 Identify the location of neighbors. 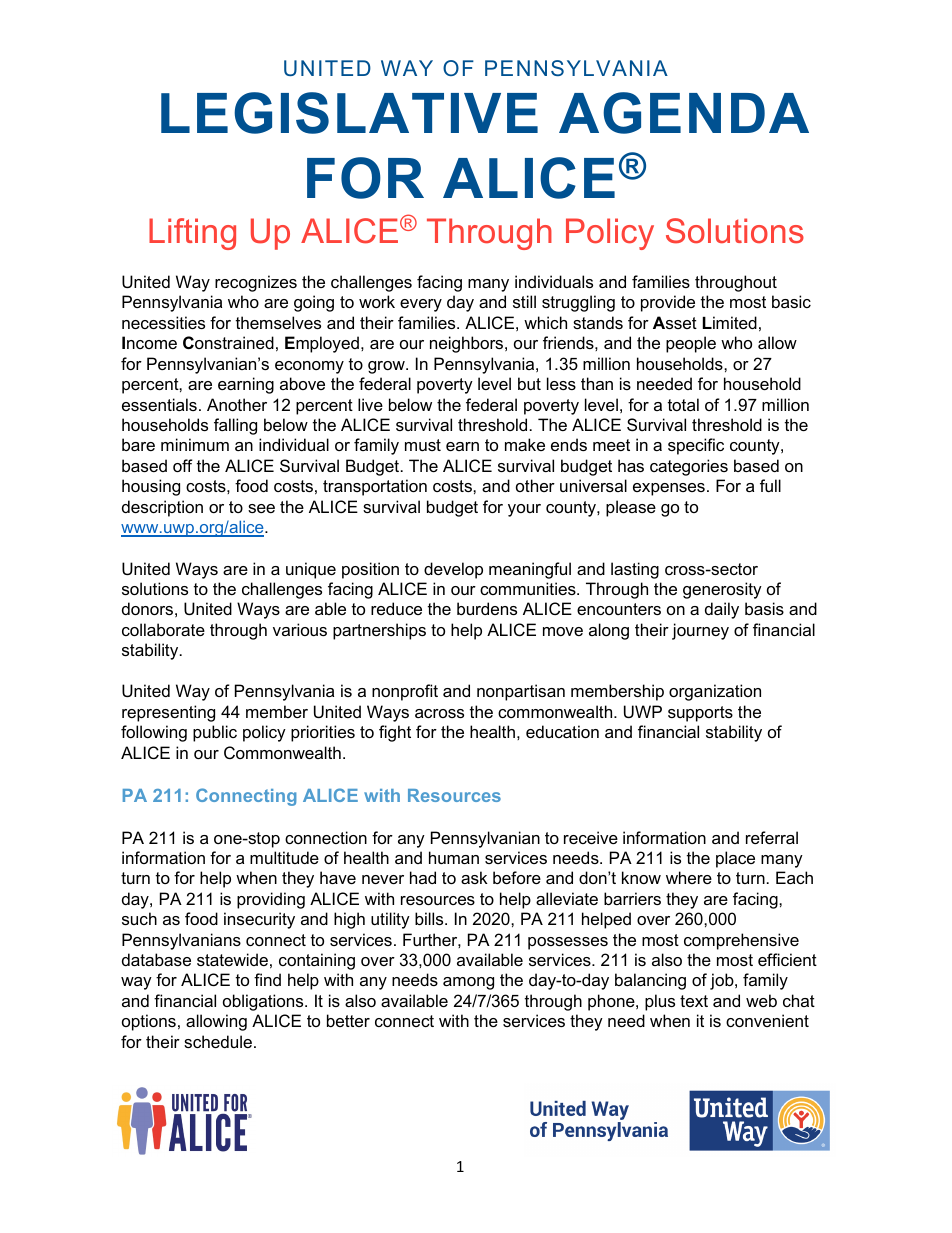
(468, 344).
